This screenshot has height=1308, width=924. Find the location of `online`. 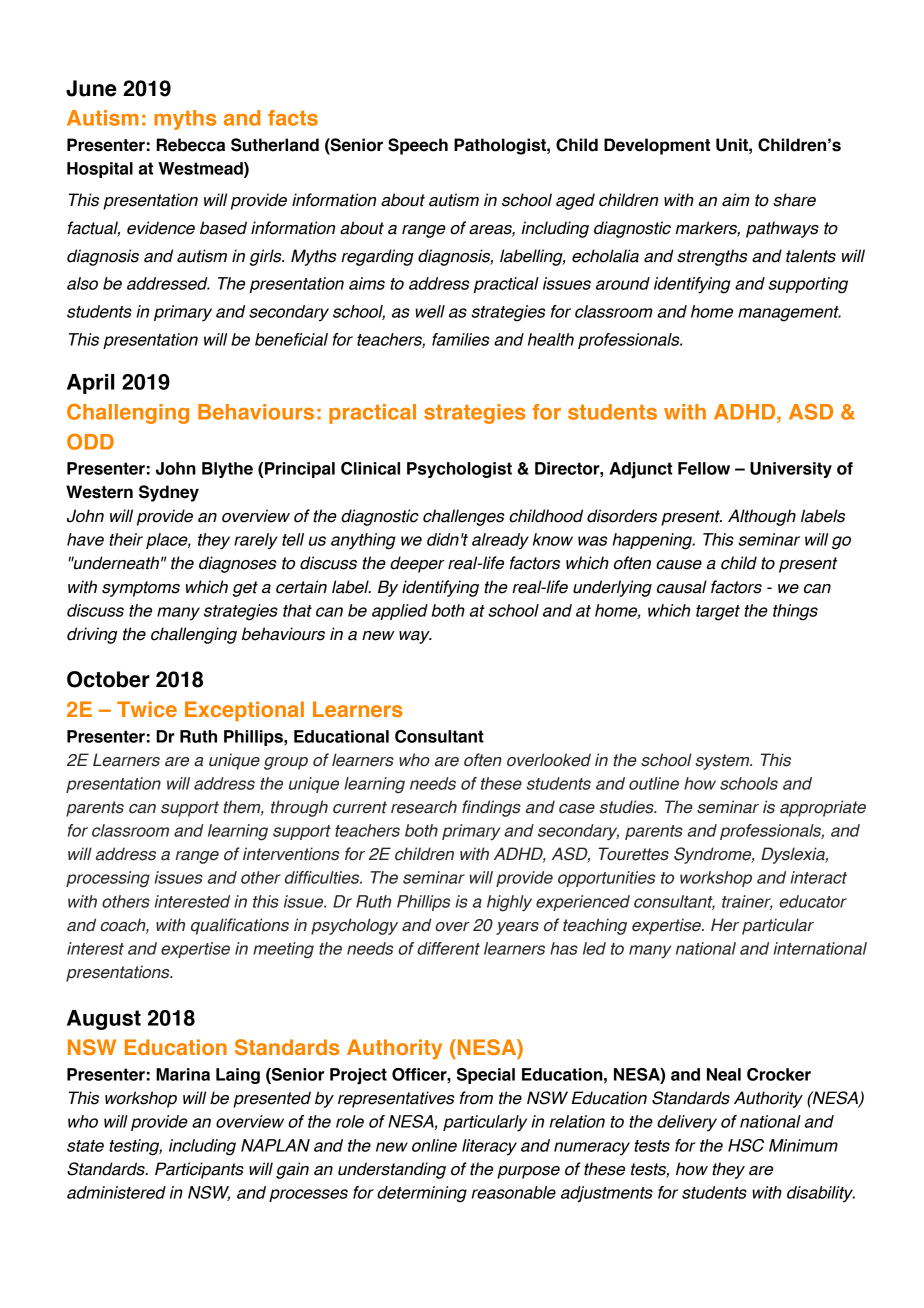

online is located at coordinates (434, 1145).
